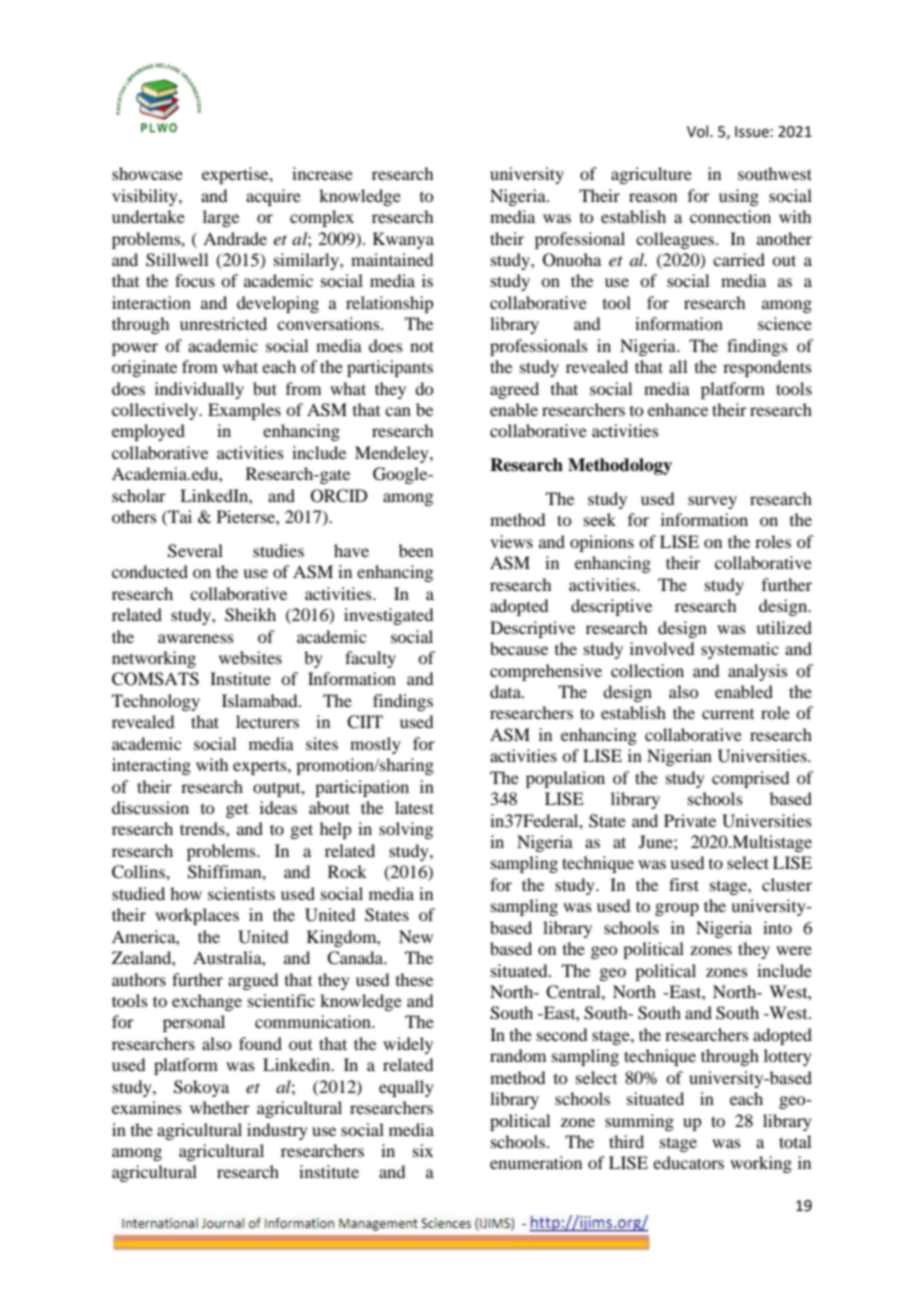  I want to click on agreed, so click(514, 390).
